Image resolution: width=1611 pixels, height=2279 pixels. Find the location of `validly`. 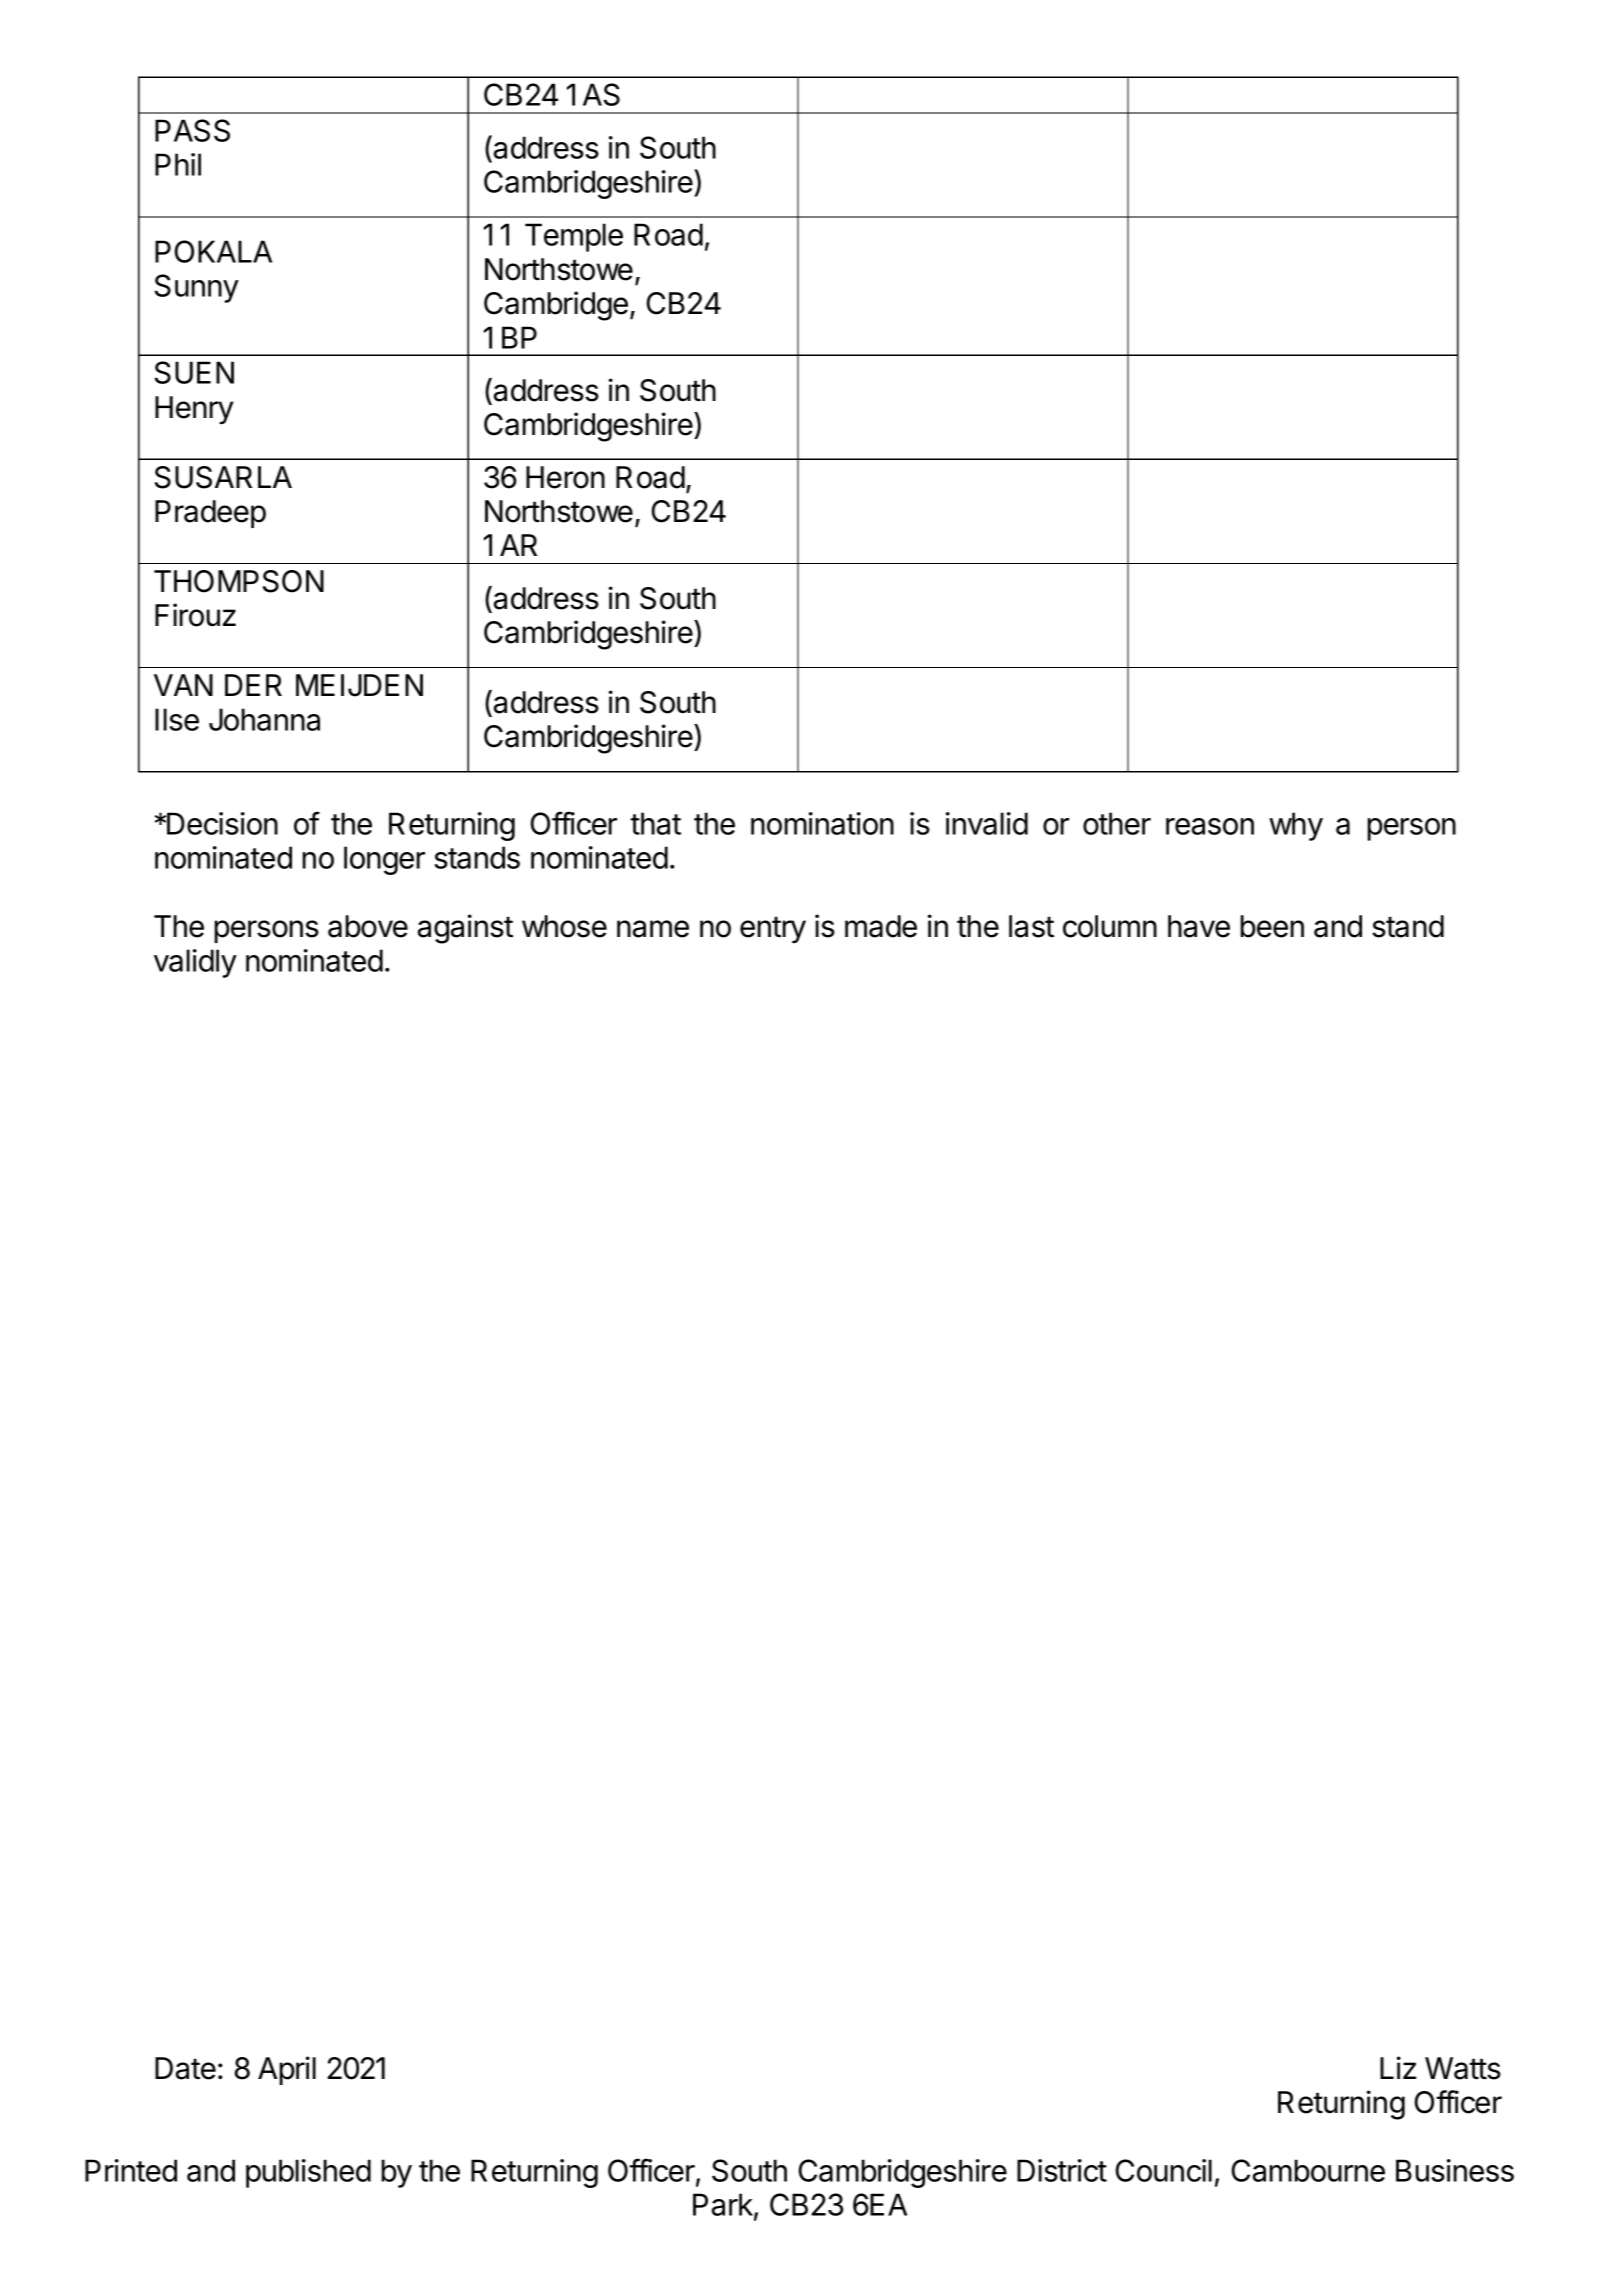

validly is located at coordinates (195, 963).
